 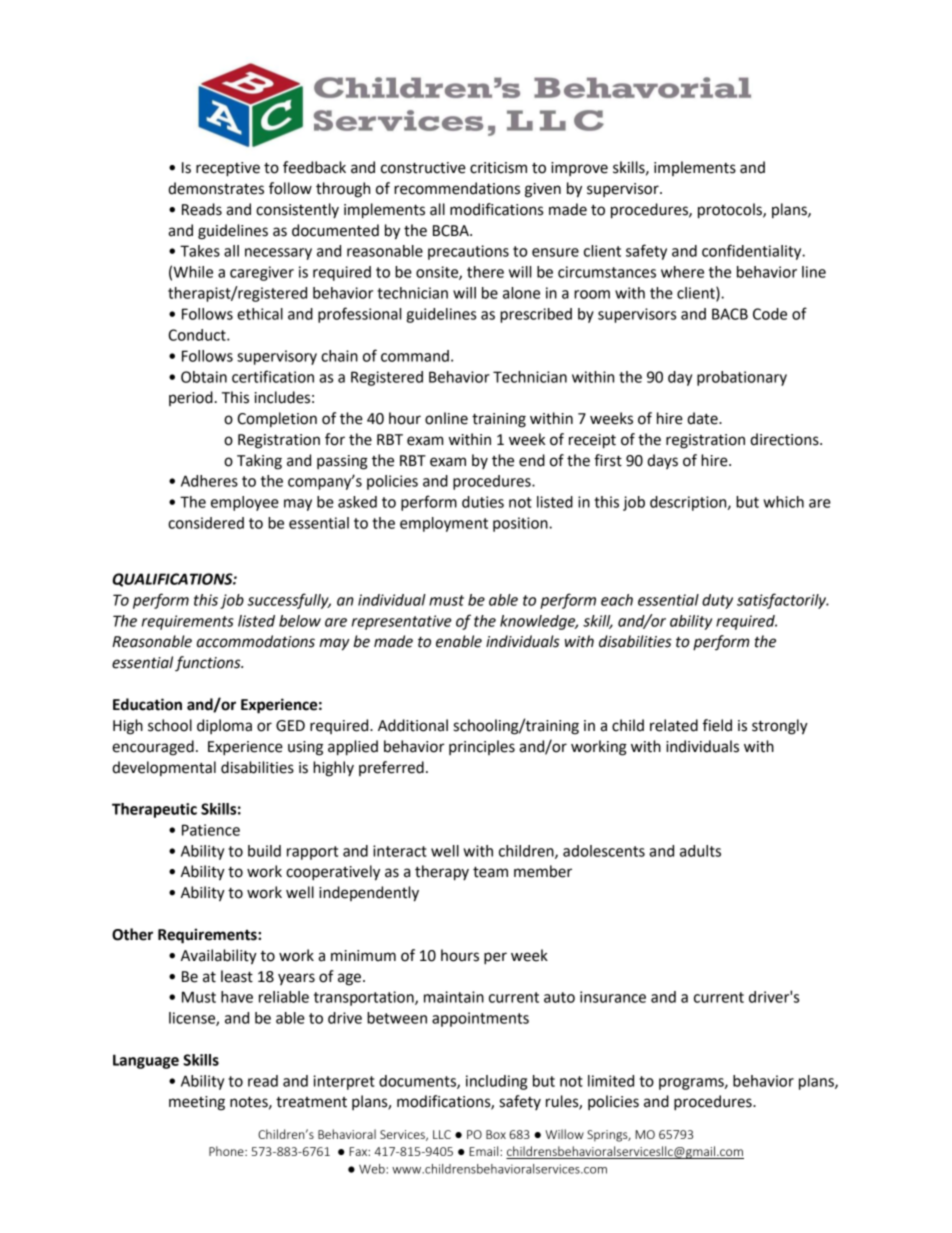 I want to click on limited, so click(x=611, y=1081).
